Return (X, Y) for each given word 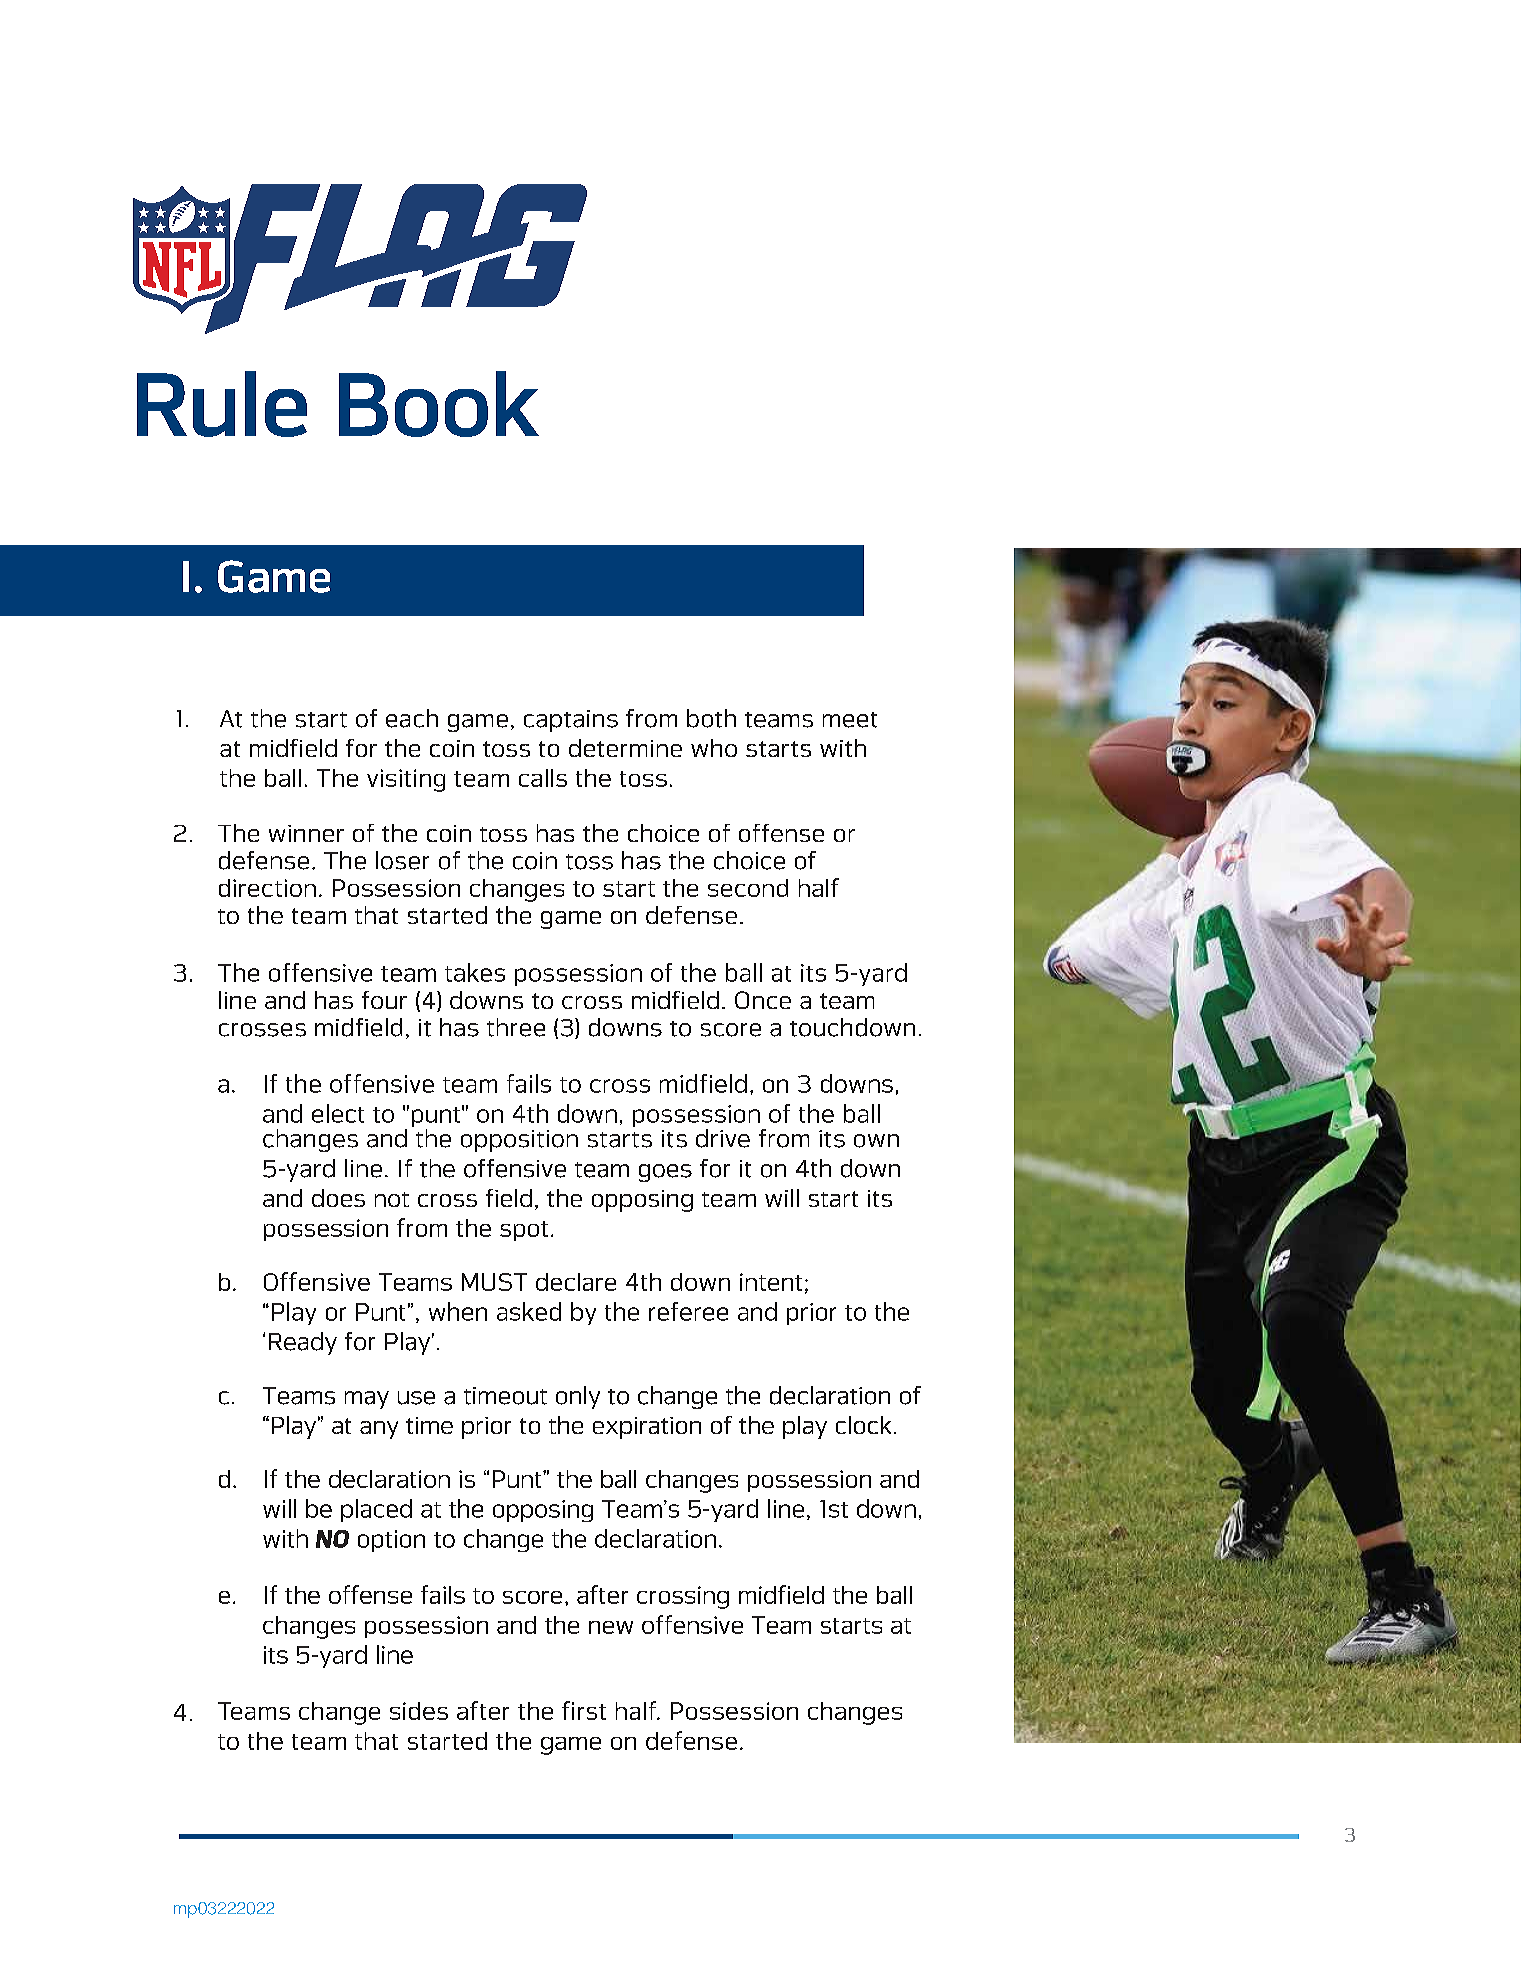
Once (763, 1000)
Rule (222, 404)
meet (850, 720)
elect (338, 1113)
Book (439, 404)
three (516, 1027)
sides (419, 1711)
